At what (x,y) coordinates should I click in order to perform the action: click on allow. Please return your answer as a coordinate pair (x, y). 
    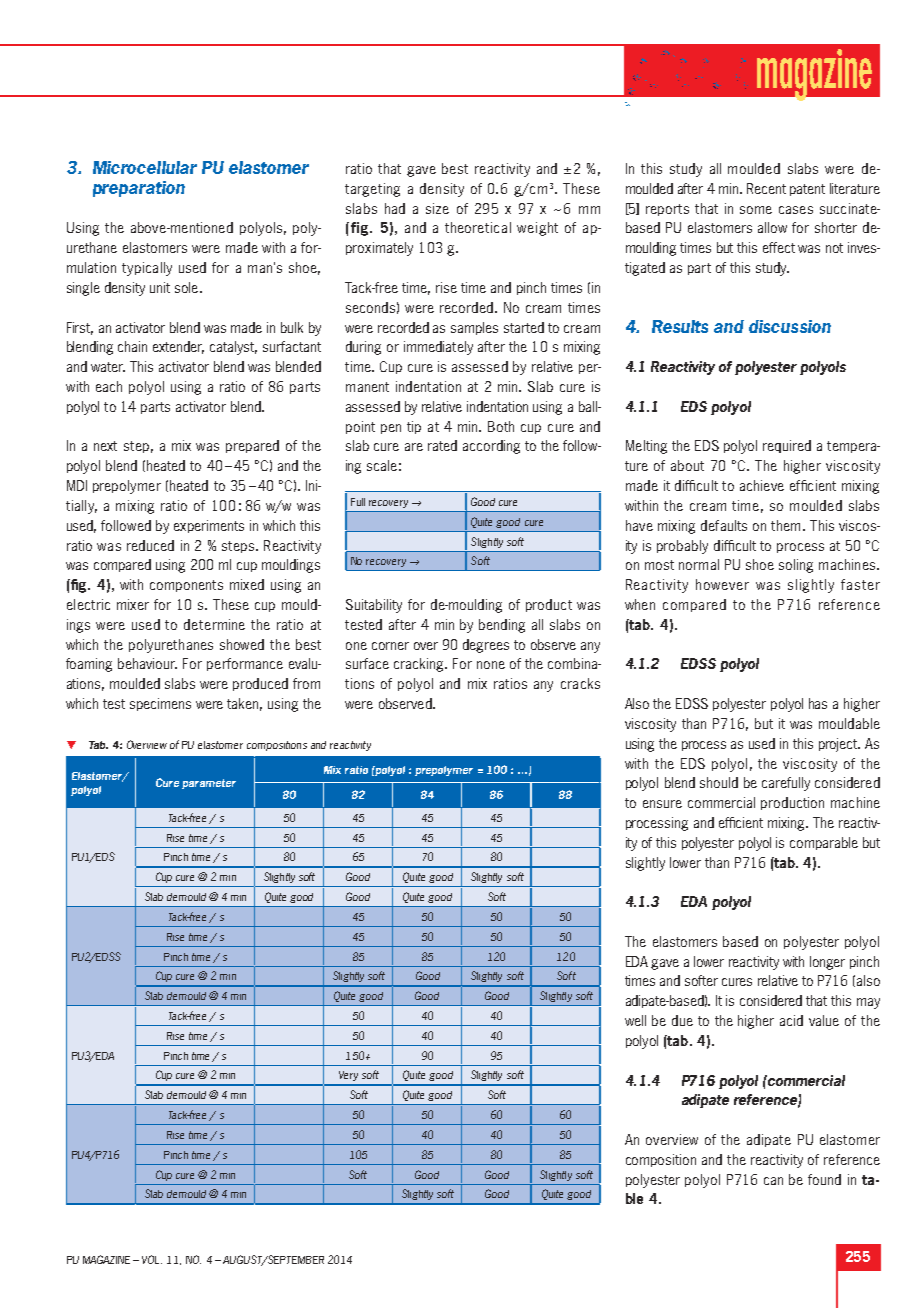
    Looking at the image, I should click on (772, 227).
